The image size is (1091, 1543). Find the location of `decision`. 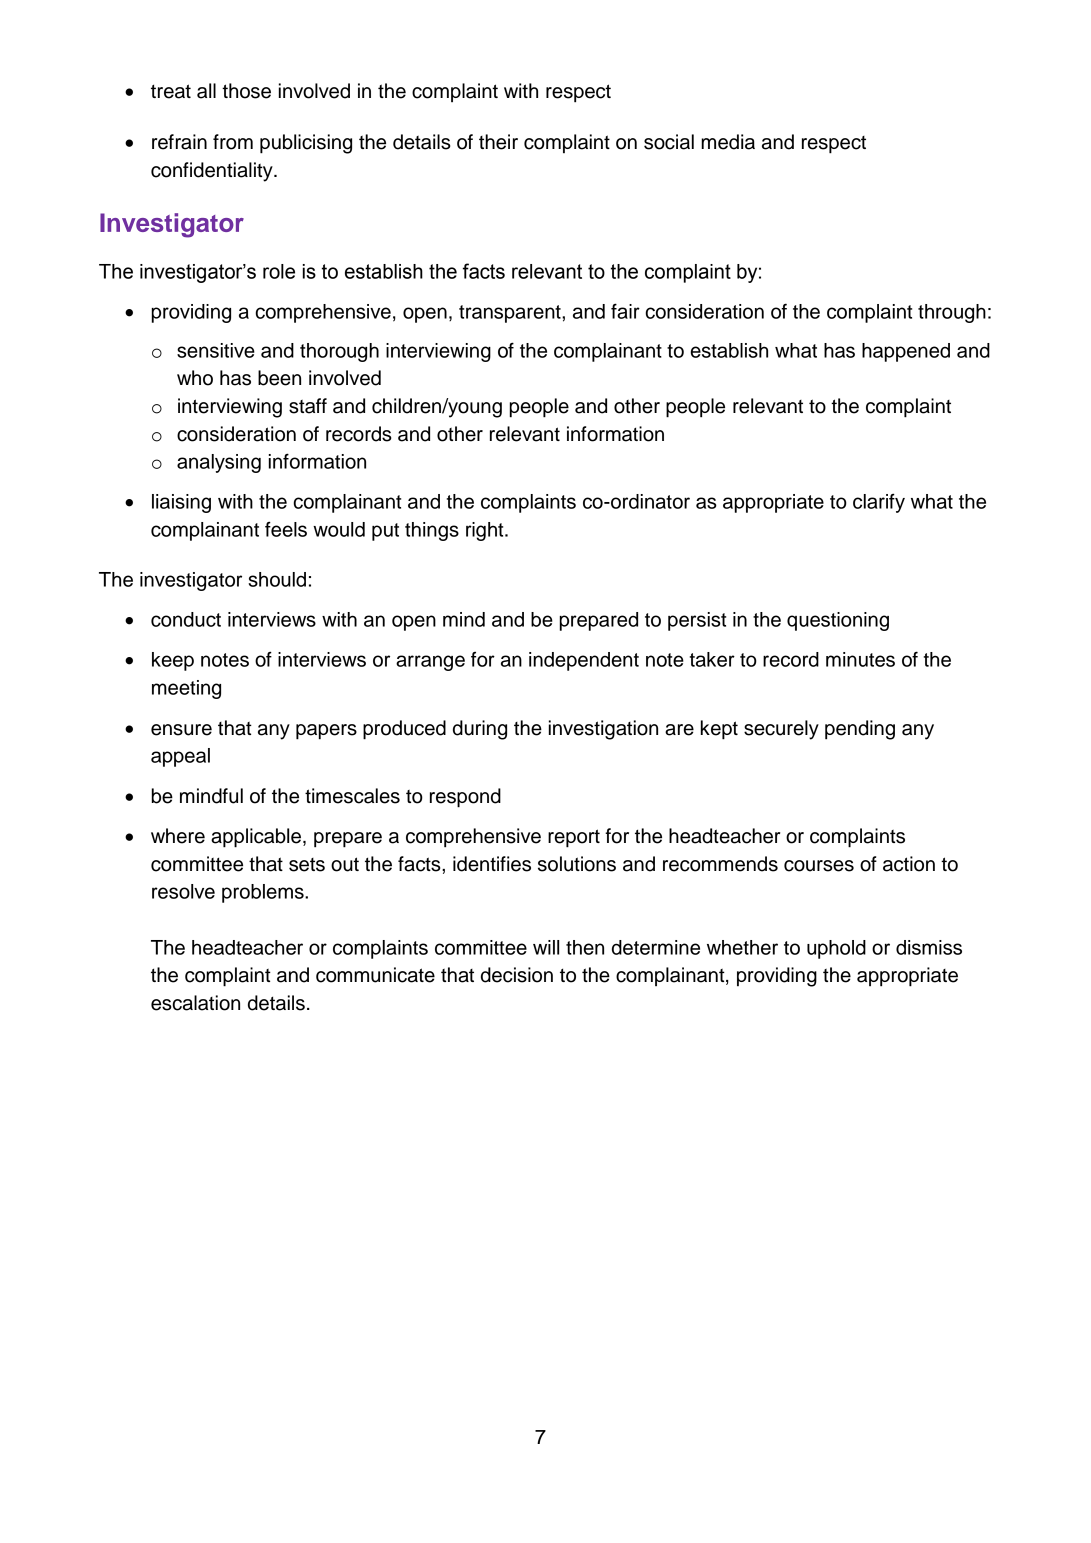

decision is located at coordinates (517, 975).
